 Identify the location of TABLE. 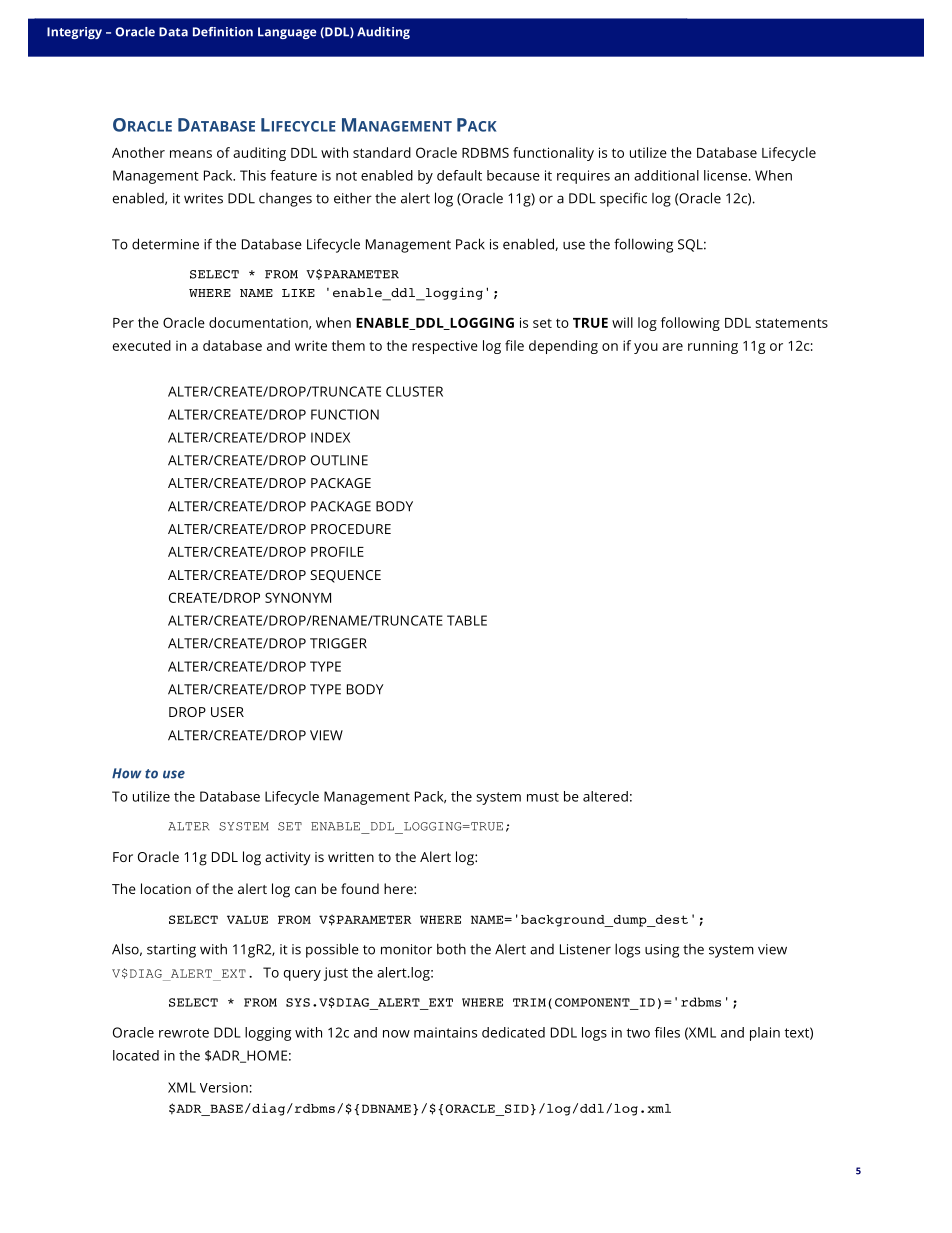
(467, 620).
